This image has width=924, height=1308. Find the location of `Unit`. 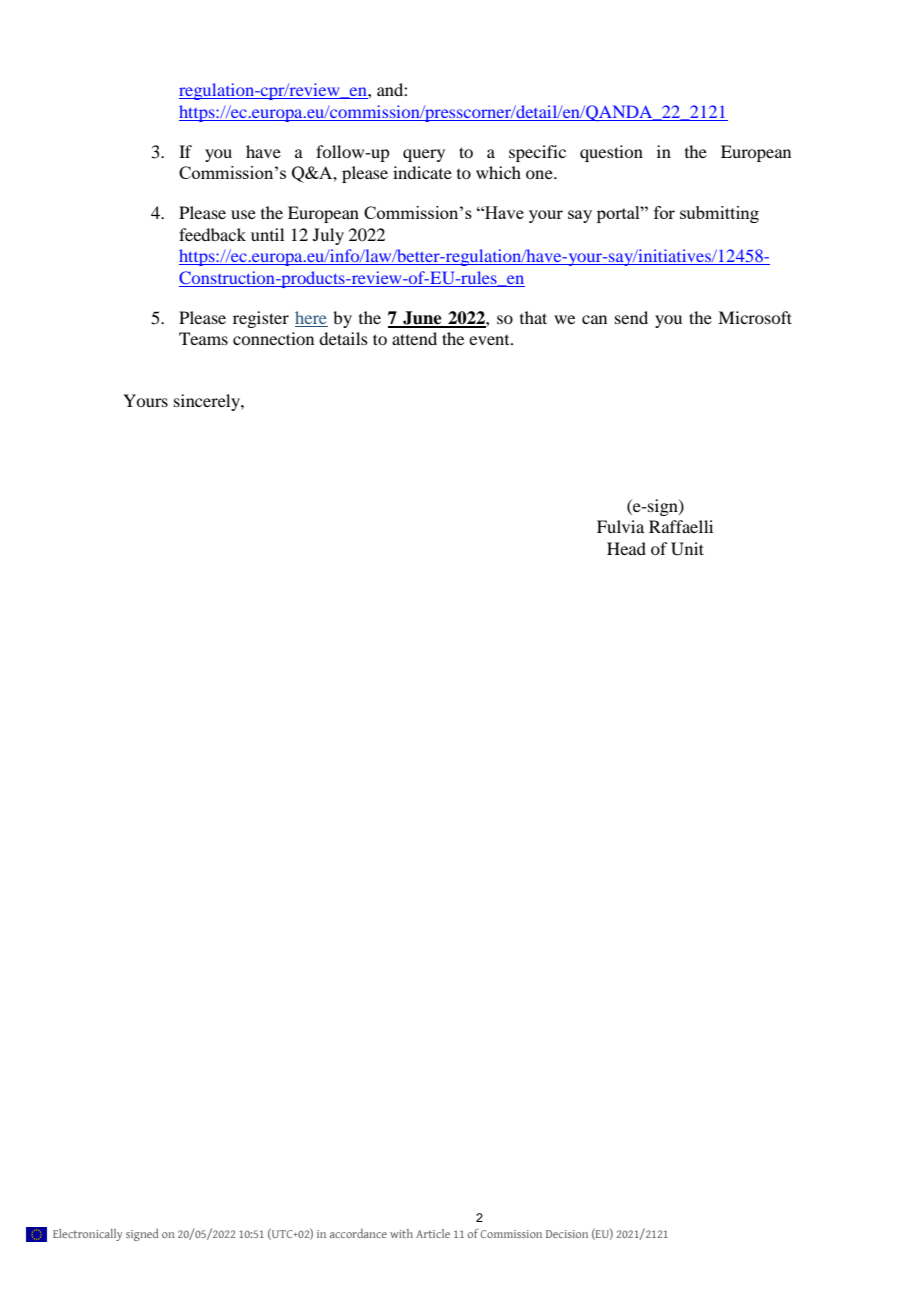

Unit is located at coordinates (687, 549).
